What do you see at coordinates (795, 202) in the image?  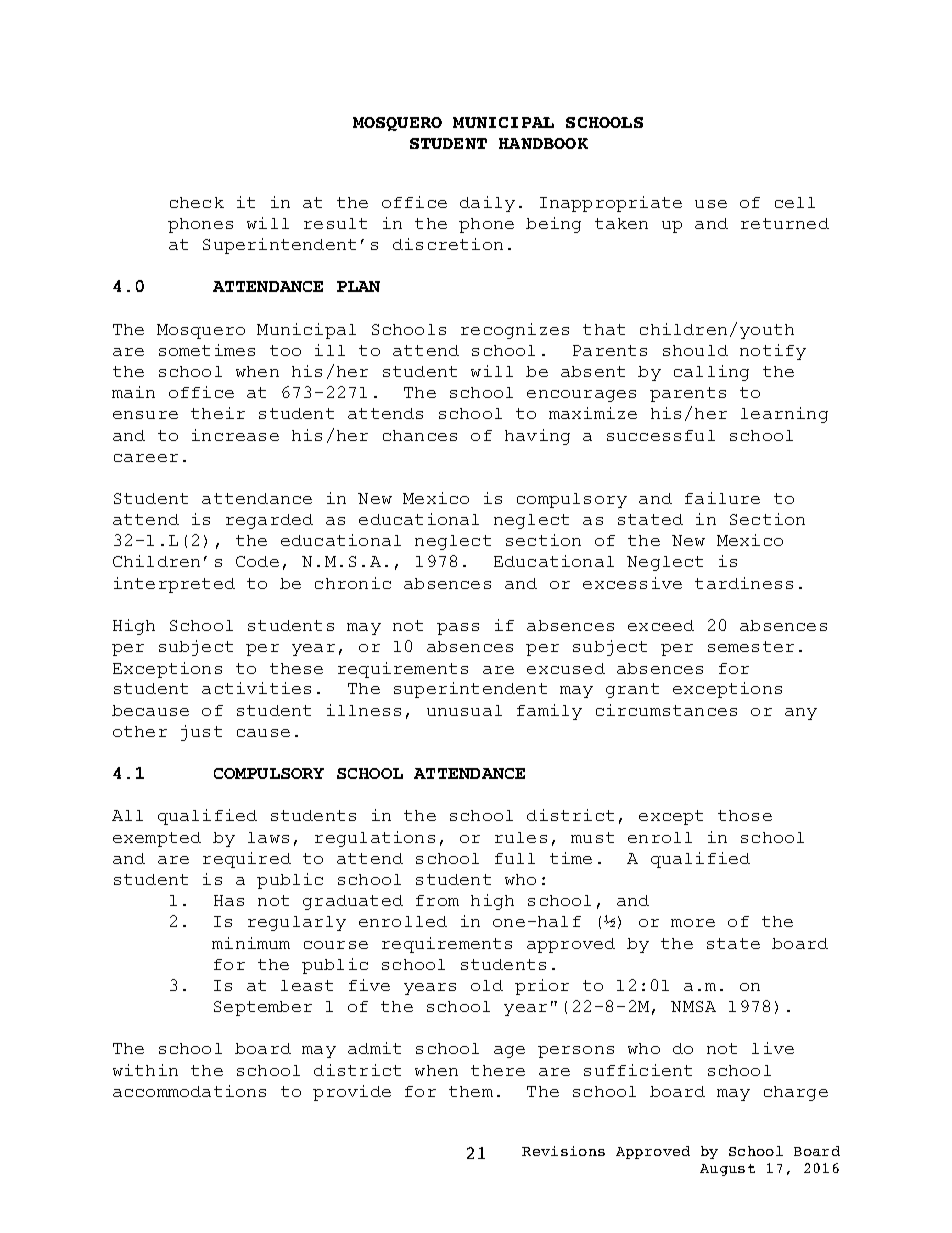 I see `cell` at bounding box center [795, 202].
